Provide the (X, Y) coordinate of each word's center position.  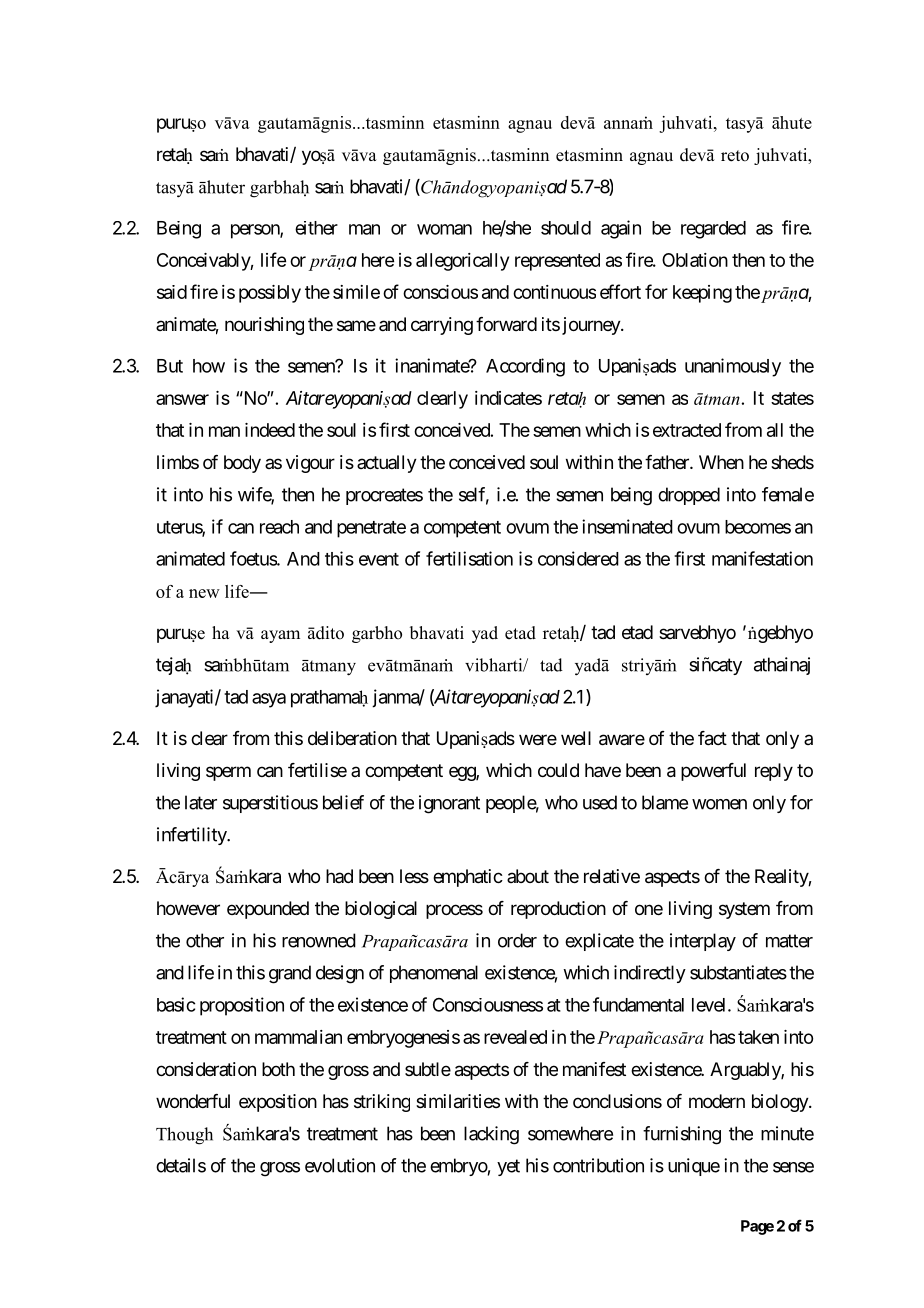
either (316, 228)
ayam (280, 636)
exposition (278, 1103)
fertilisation (469, 558)
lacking (491, 1135)
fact (712, 738)
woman (444, 229)
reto (735, 156)
